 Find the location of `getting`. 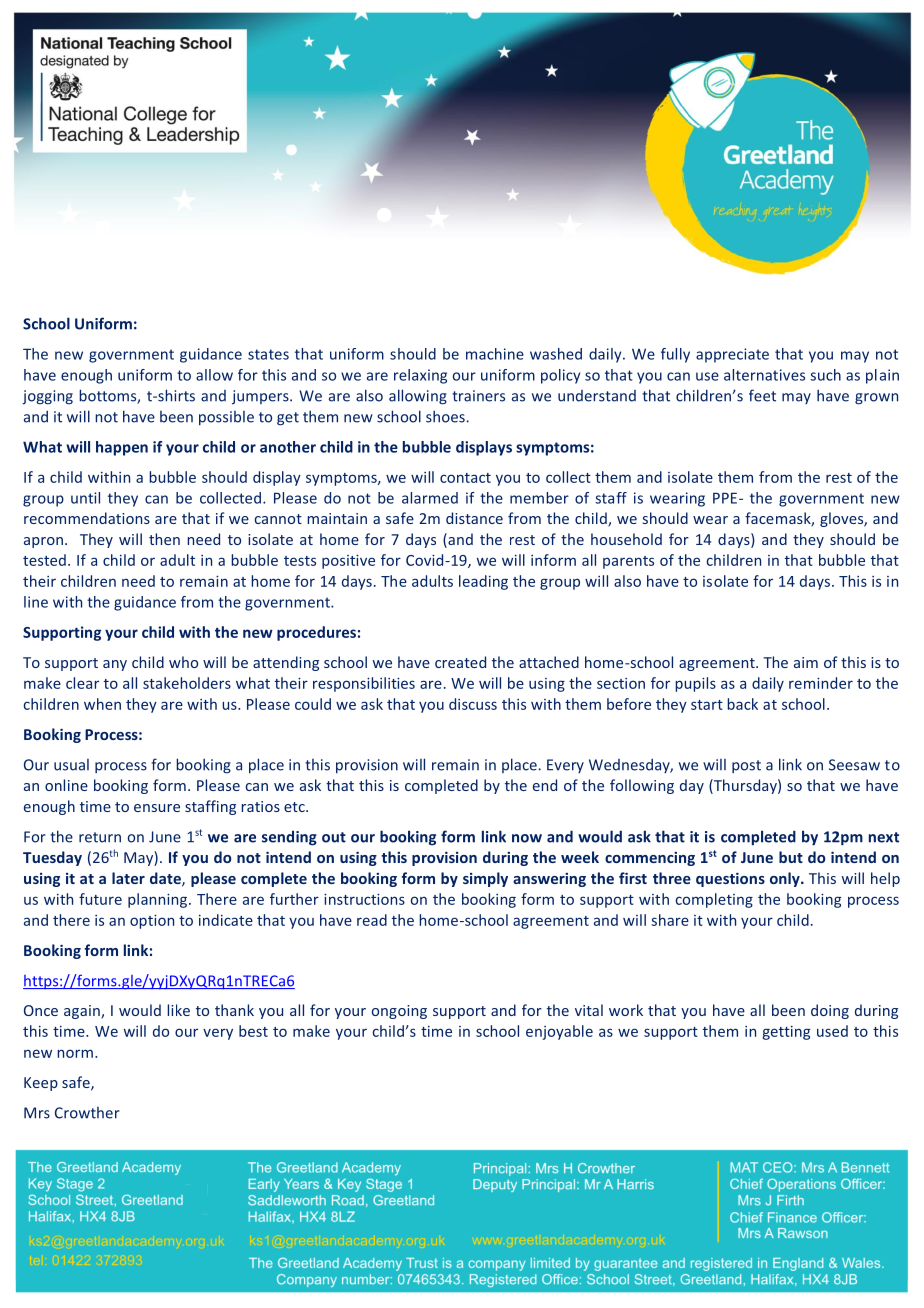

getting is located at coordinates (786, 1033).
